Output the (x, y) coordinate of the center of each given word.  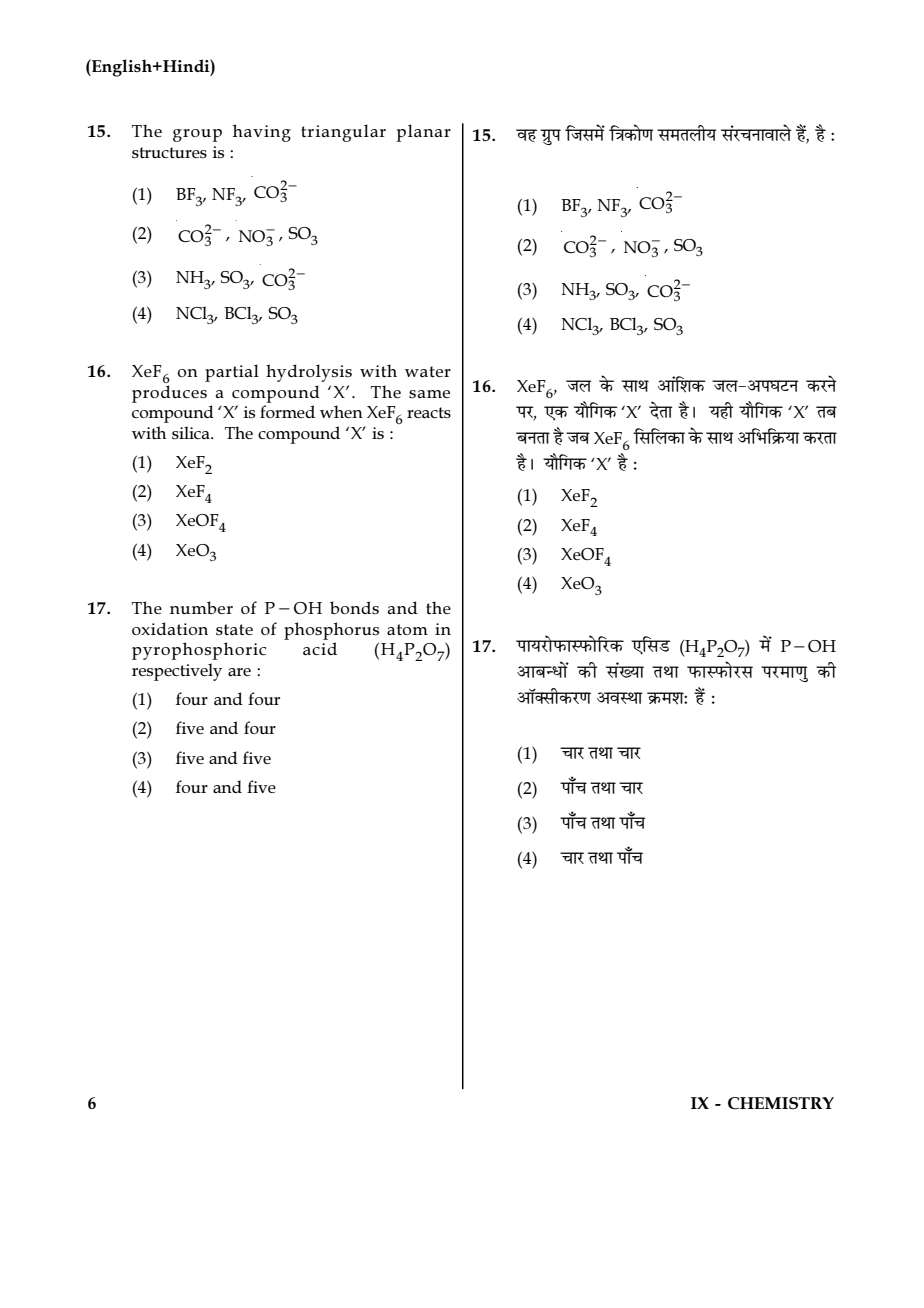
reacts (429, 412)
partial (232, 373)
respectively (177, 672)
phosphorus (331, 631)
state (234, 629)
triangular (343, 133)
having (262, 133)
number (201, 607)
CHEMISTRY (781, 1103)
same (429, 394)
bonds (354, 607)
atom (407, 629)
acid (320, 648)
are (239, 672)
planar (423, 133)
